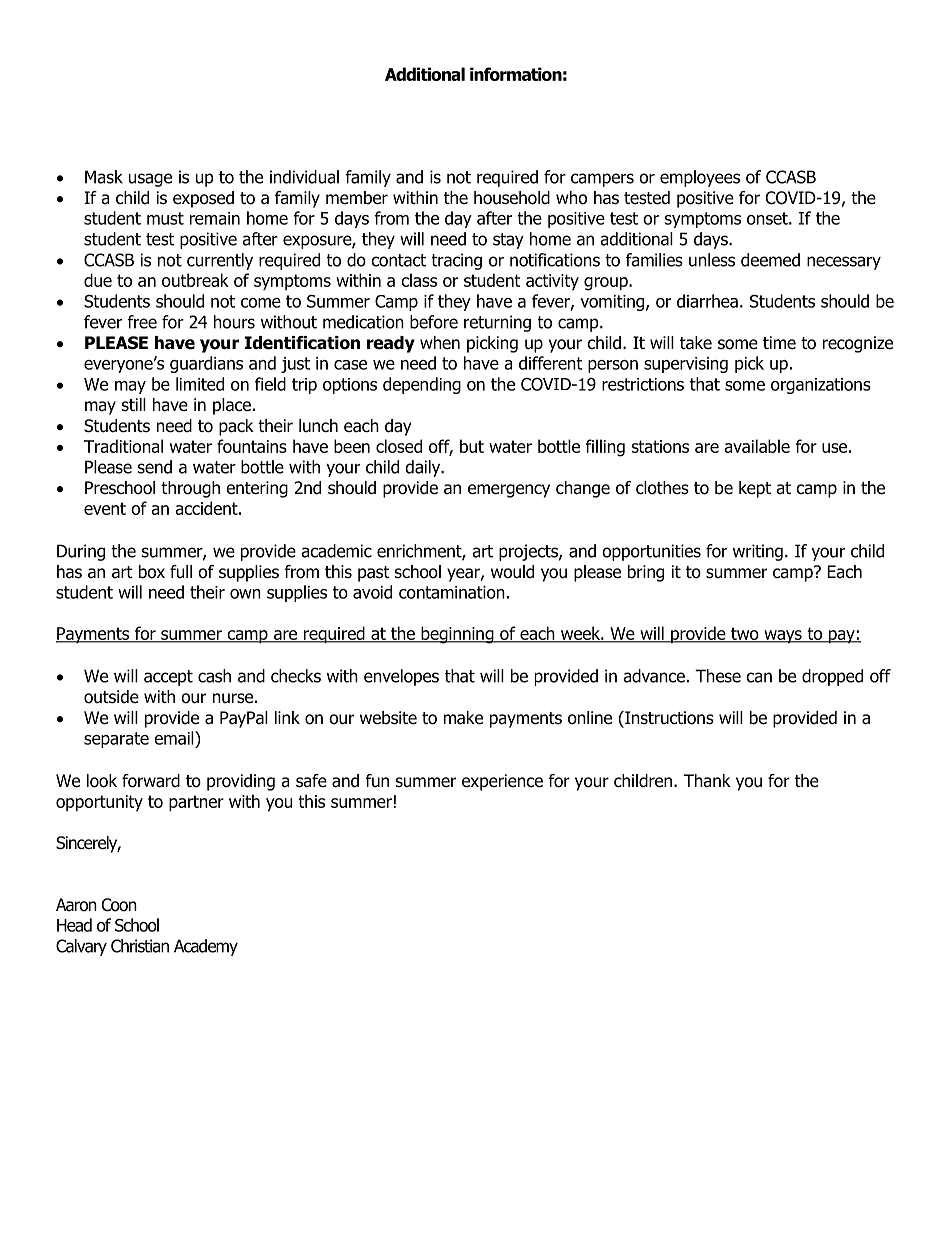 This screenshot has width=952, height=1233. What do you see at coordinates (700, 178) in the screenshot?
I see `employees` at bounding box center [700, 178].
